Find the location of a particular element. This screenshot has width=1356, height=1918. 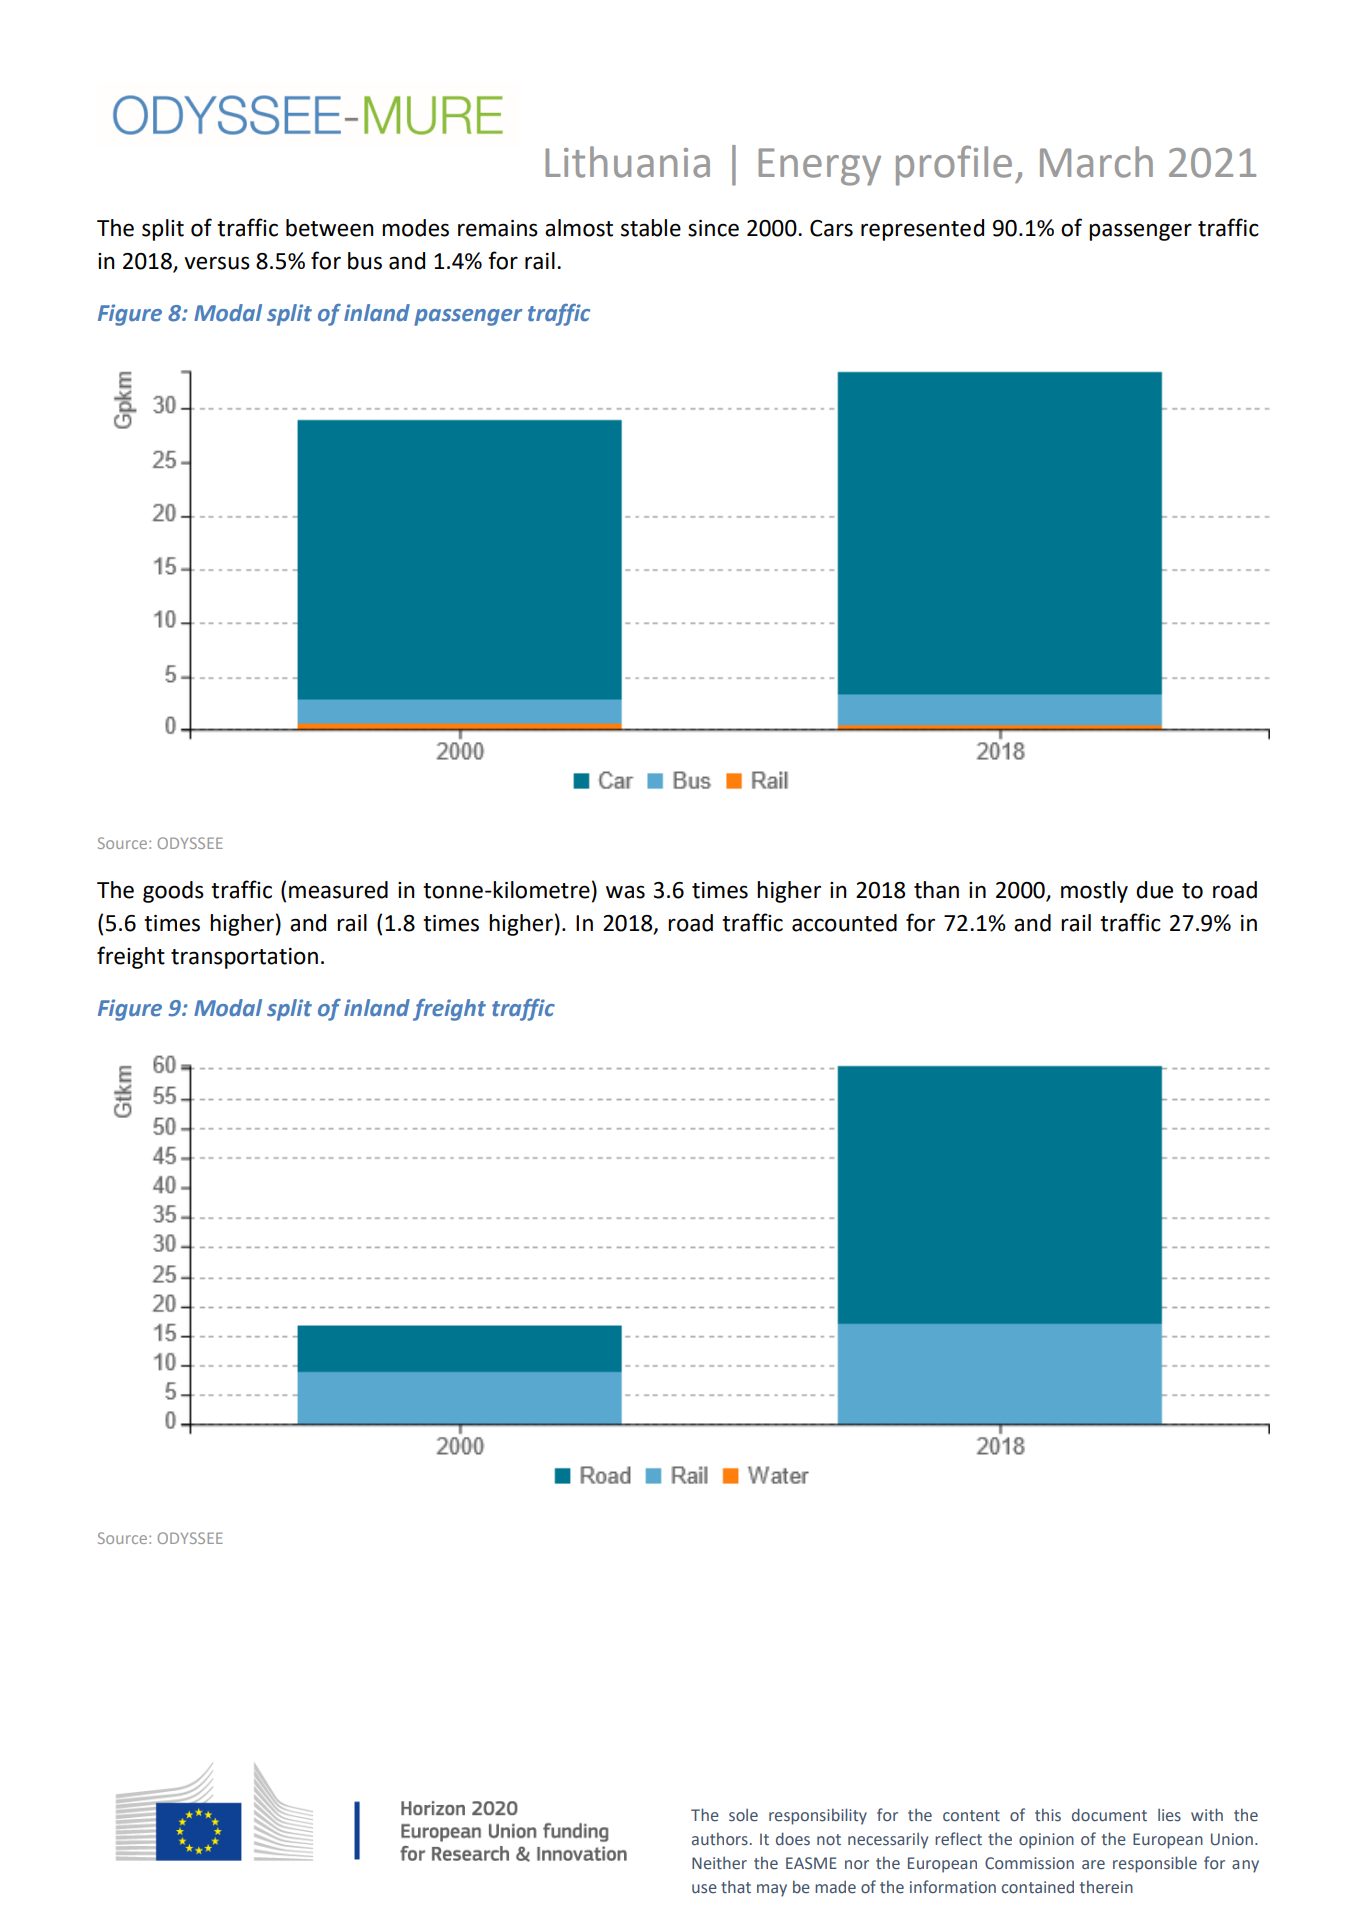

accounted is located at coordinates (844, 923).
